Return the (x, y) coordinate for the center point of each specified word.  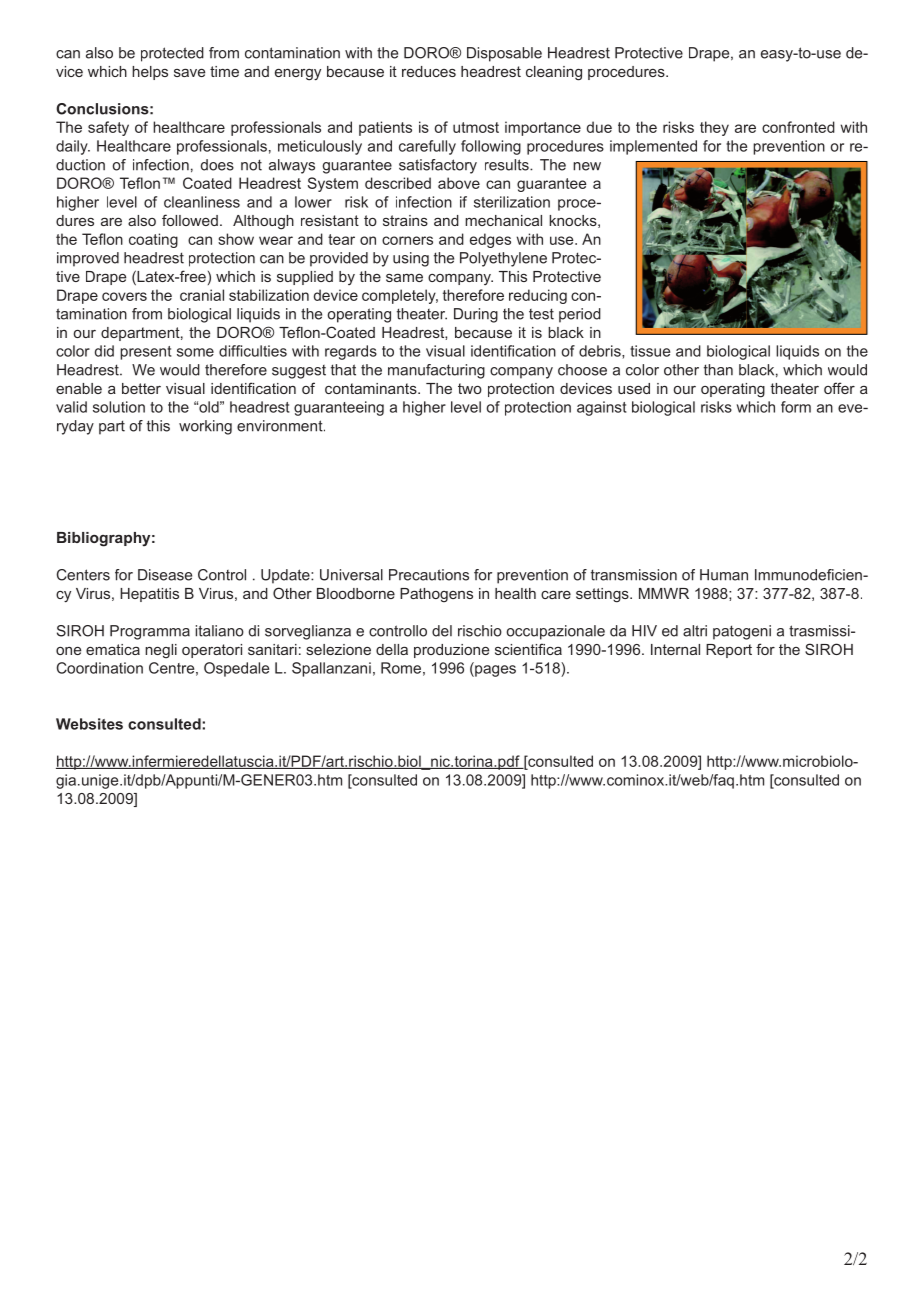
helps (150, 73)
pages (494, 671)
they (714, 128)
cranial (202, 295)
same (404, 278)
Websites (89, 724)
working (205, 427)
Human (724, 575)
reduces (429, 71)
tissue (650, 351)
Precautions (429, 575)
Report (729, 651)
